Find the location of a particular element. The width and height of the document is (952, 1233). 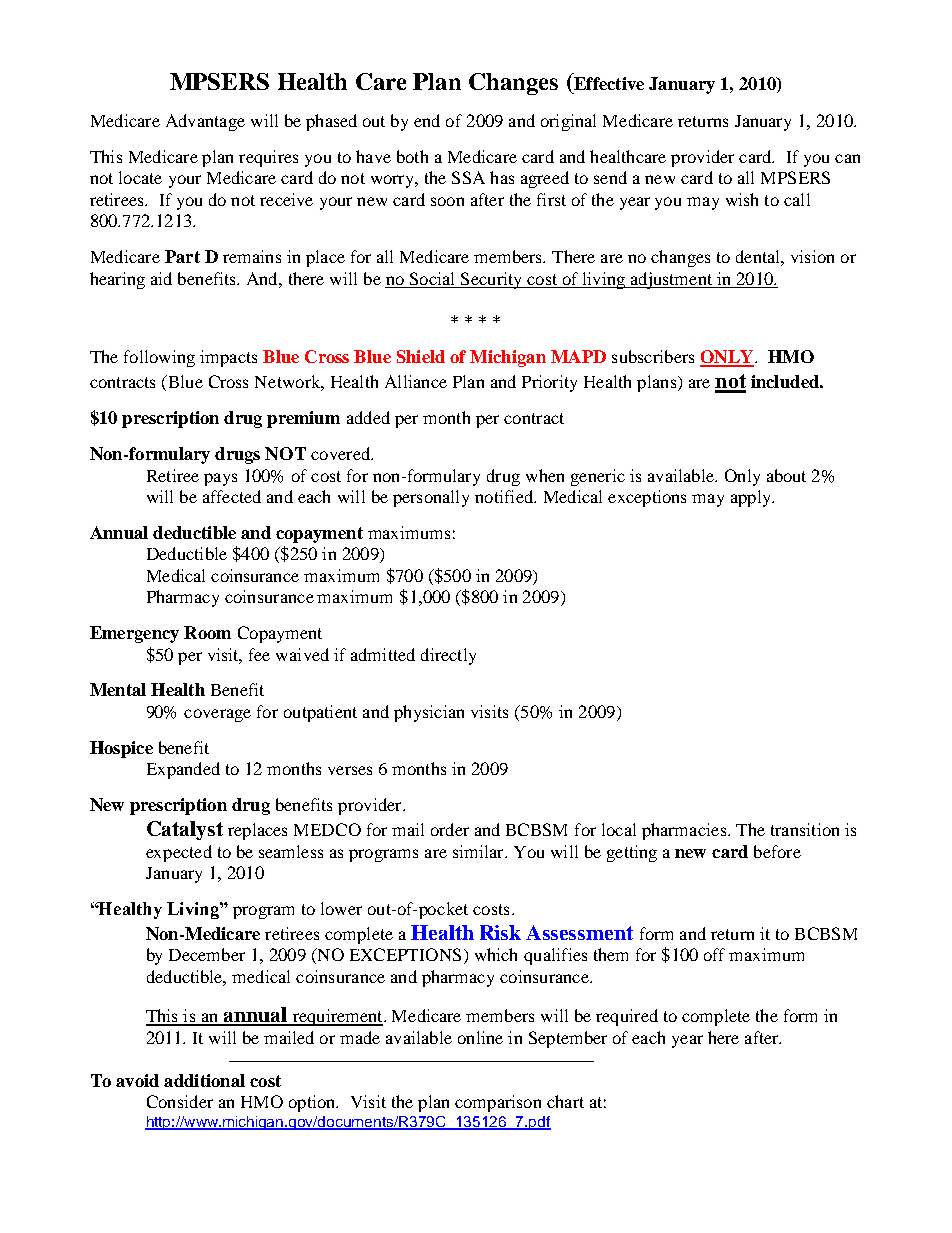

additional is located at coordinates (204, 1080).
